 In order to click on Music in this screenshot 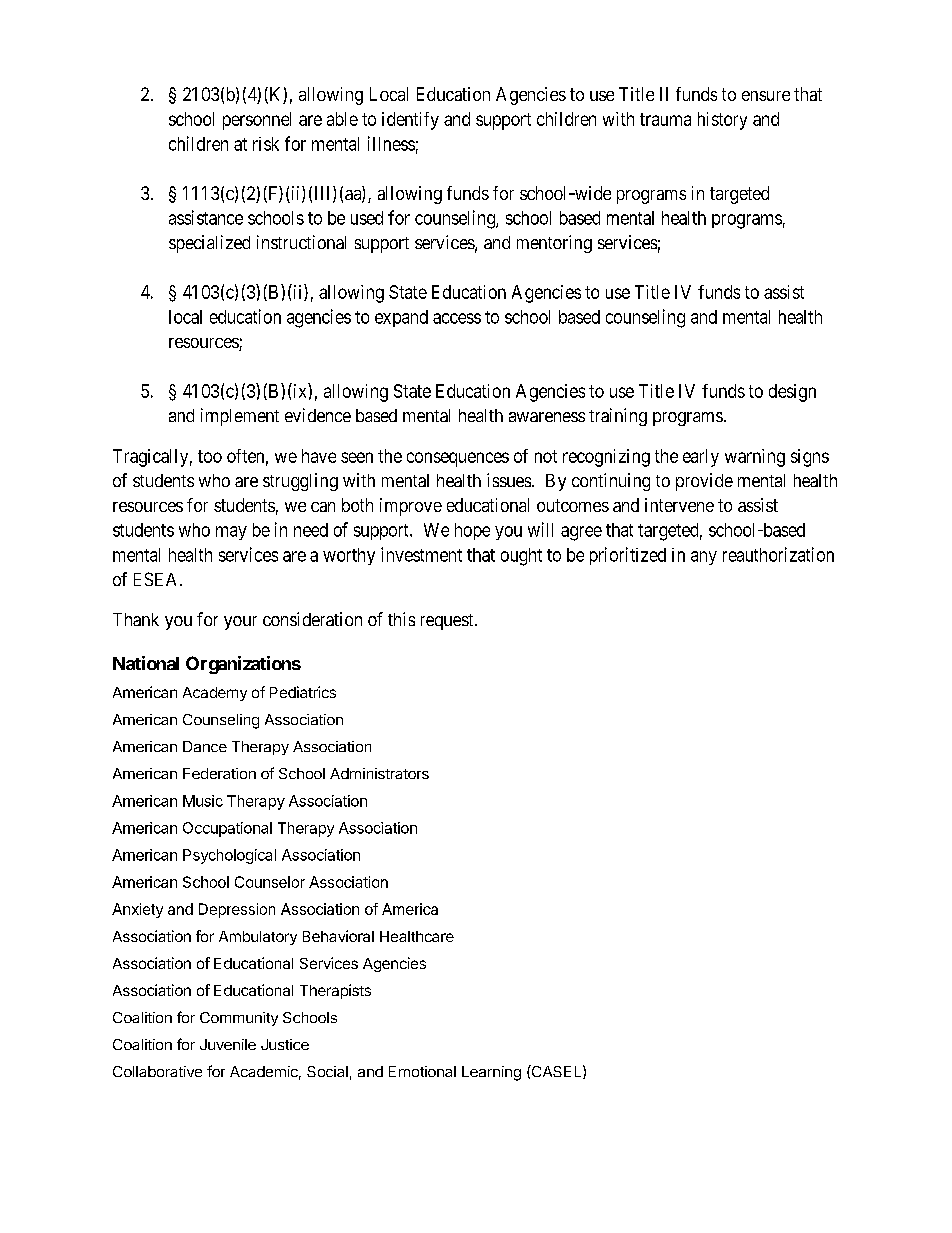, I will do `click(203, 801)`.
